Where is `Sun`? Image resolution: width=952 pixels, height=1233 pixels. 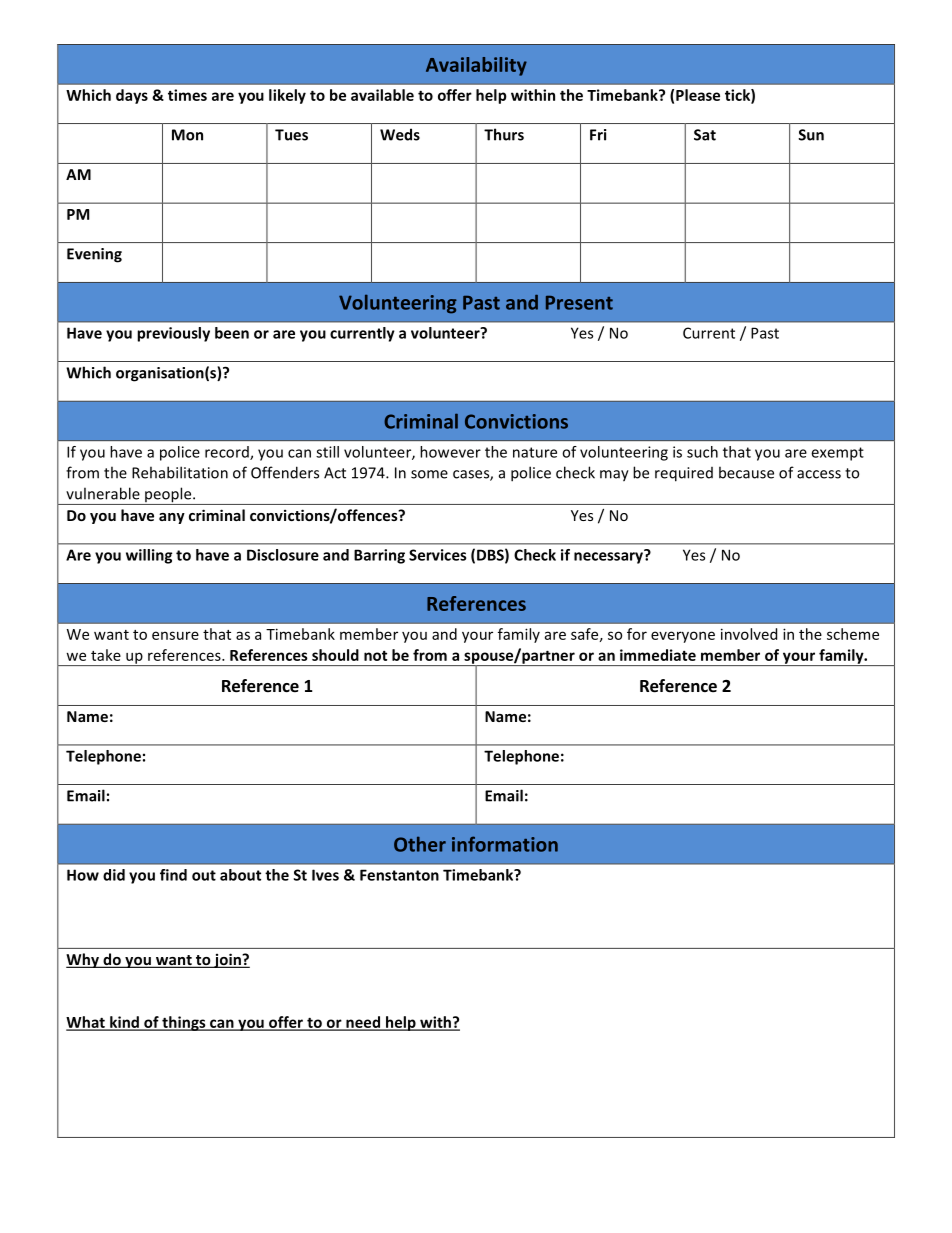 Sun is located at coordinates (811, 135).
